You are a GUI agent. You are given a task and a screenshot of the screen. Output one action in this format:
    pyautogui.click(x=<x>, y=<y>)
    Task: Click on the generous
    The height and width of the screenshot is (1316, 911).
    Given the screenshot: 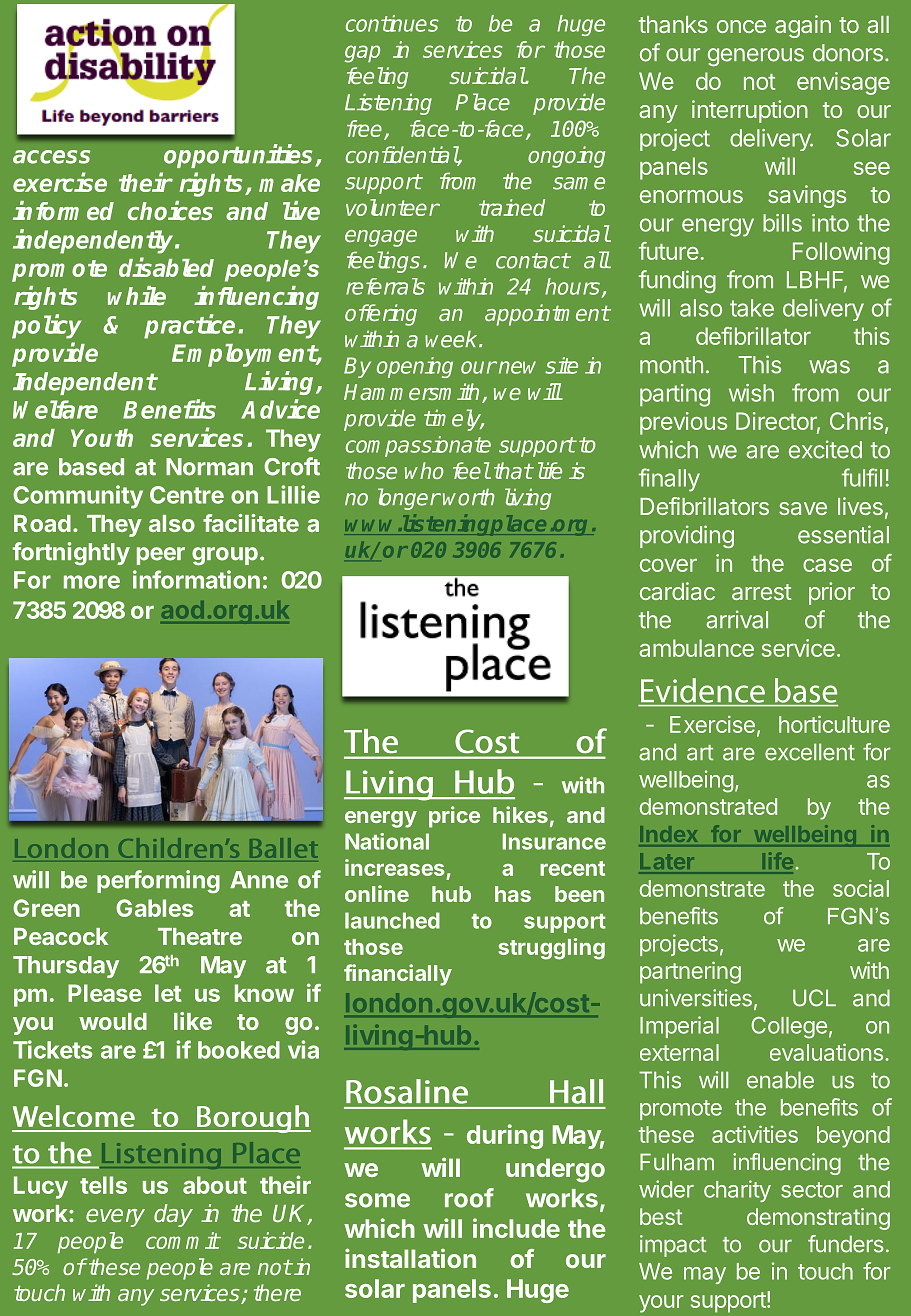 What is the action you would take?
    pyautogui.click(x=756, y=57)
